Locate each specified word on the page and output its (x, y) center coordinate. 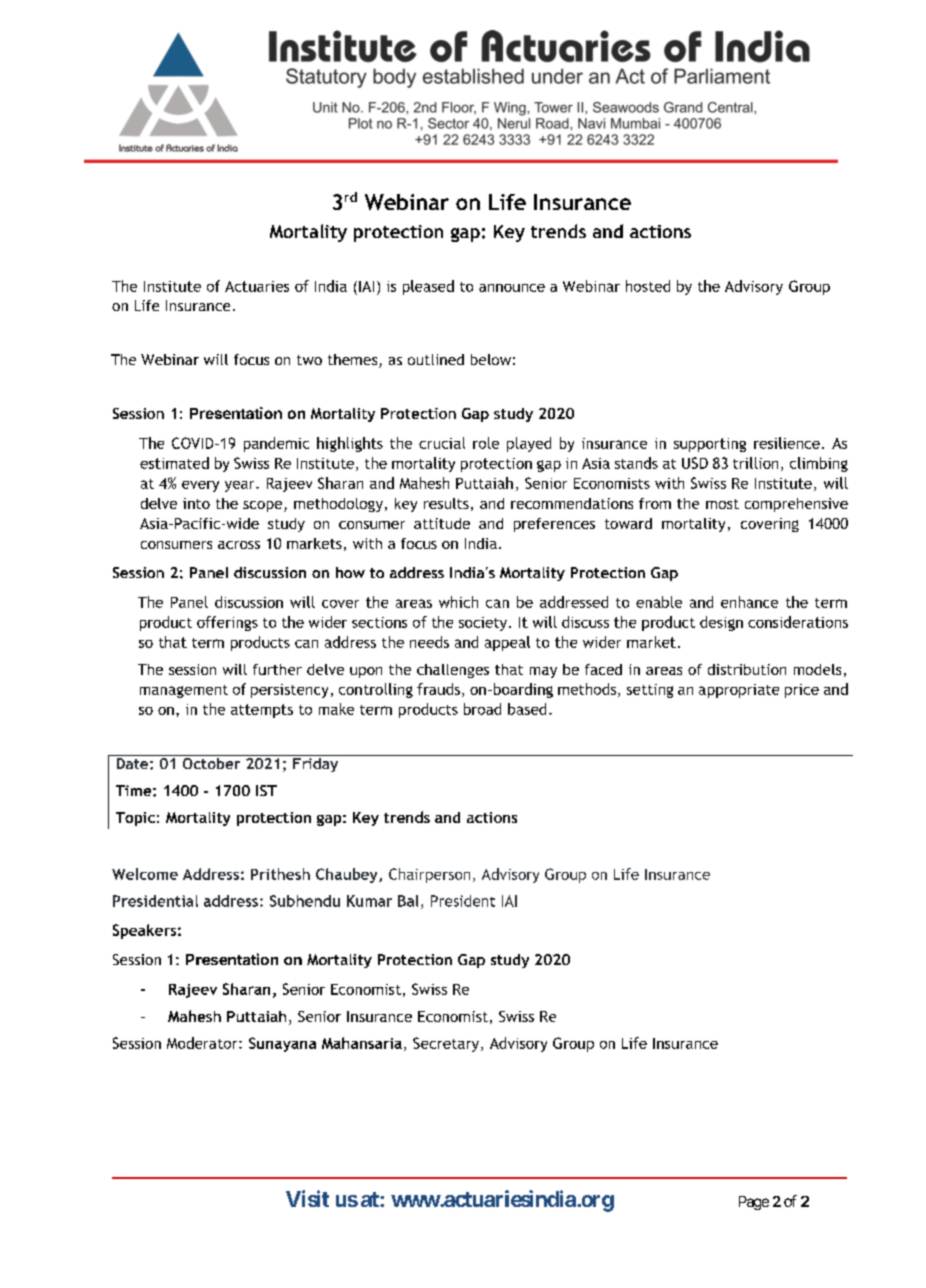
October (211, 762)
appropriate (739, 691)
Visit (307, 1198)
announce (512, 288)
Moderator (203, 1043)
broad (482, 709)
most (722, 504)
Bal (408, 901)
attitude (442, 523)
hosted (648, 286)
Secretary (446, 1044)
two (309, 360)
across (239, 545)
